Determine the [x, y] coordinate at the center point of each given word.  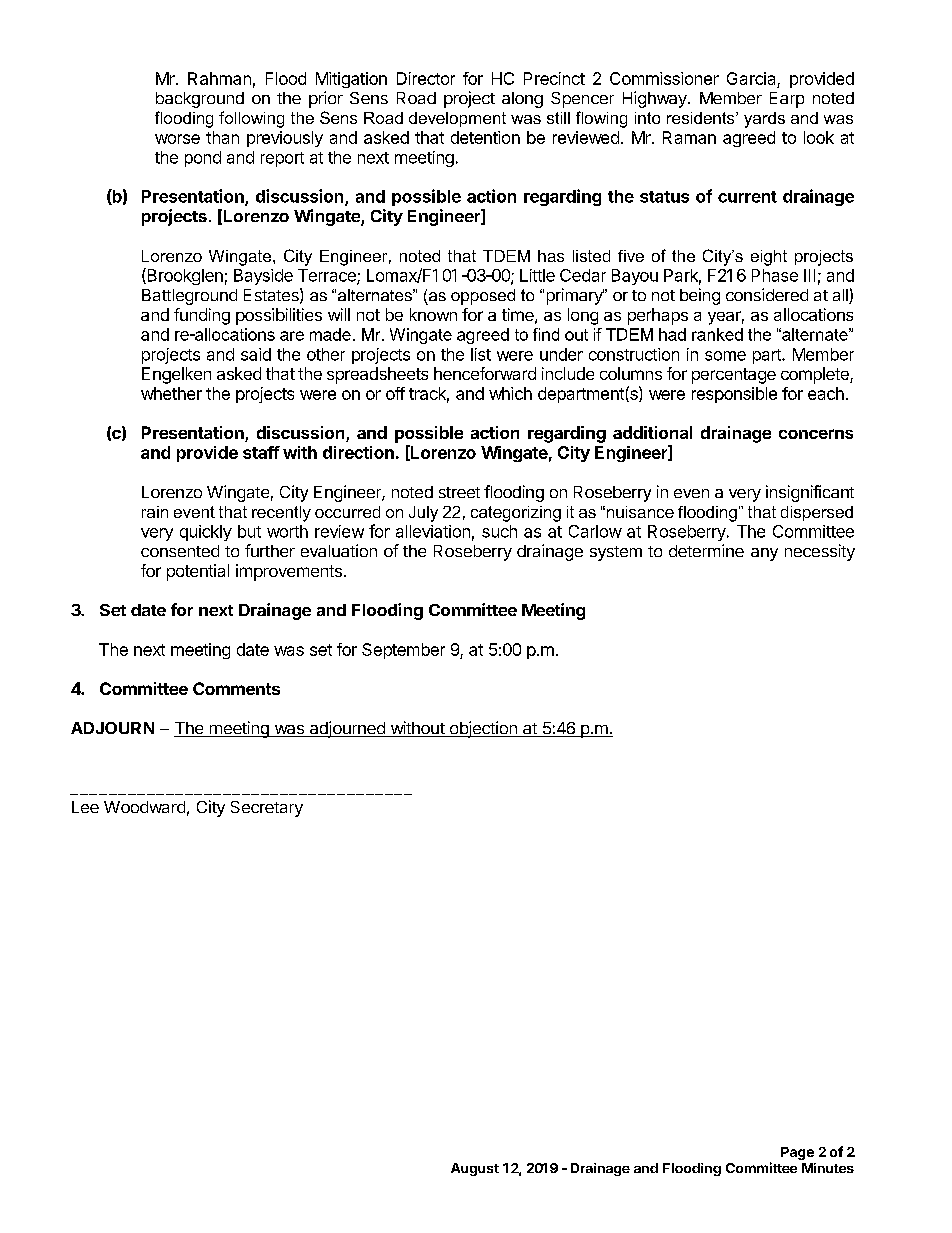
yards [764, 120]
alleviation [433, 531]
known [433, 314]
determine [706, 550]
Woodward [144, 807]
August [475, 1169]
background [200, 100]
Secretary [267, 809]
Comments [236, 688]
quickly [206, 533]
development [457, 119]
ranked [717, 334]
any [764, 554]
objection [483, 729]
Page [797, 1153]
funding [202, 316]
